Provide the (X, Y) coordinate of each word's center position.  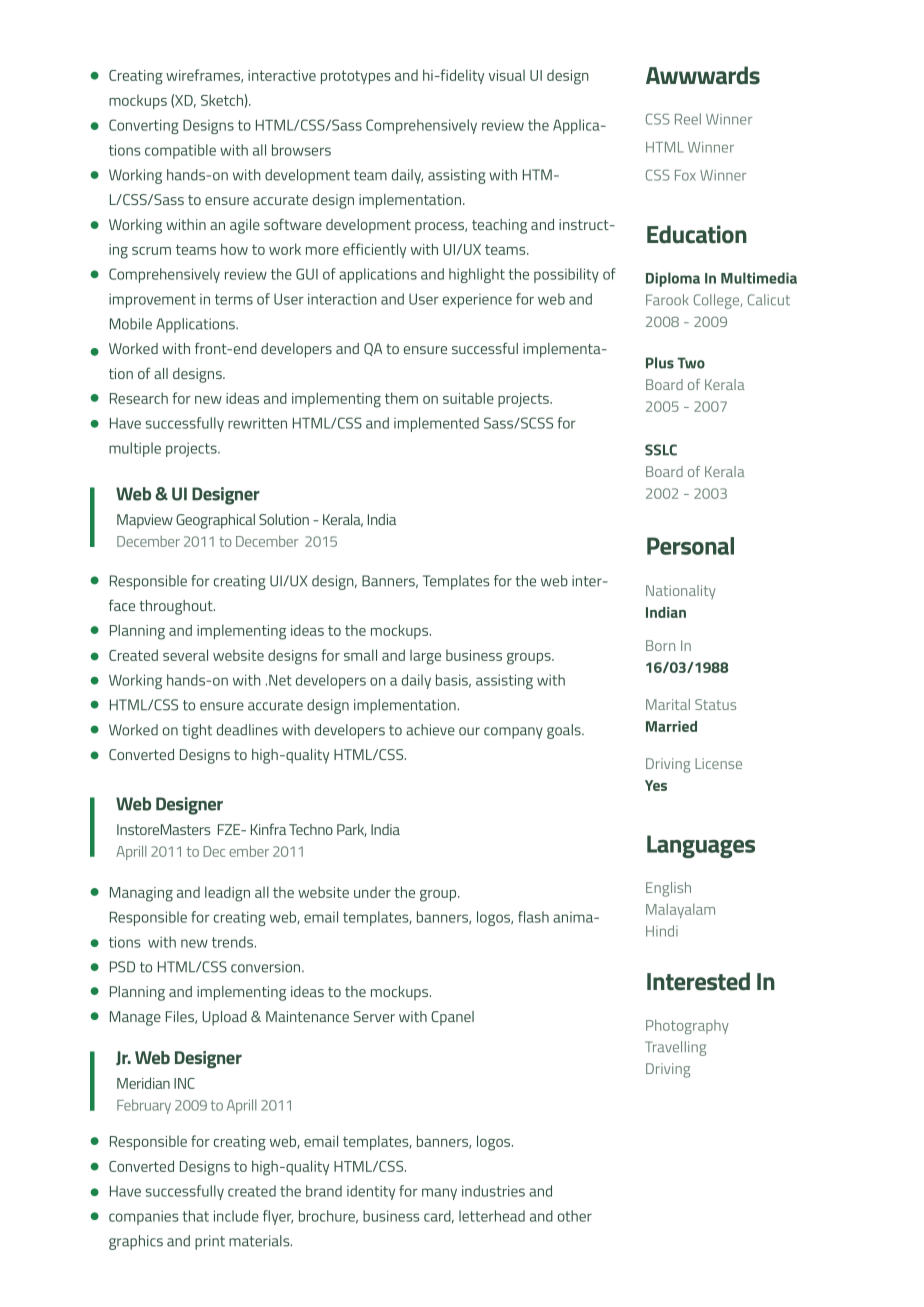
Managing (141, 894)
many (439, 1194)
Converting (144, 126)
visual (507, 75)
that (196, 1216)
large (425, 657)
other (575, 1216)
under (372, 892)
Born (660, 645)
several (185, 655)
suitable (468, 398)
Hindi (662, 931)
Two (691, 363)
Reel (688, 119)
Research (139, 398)
